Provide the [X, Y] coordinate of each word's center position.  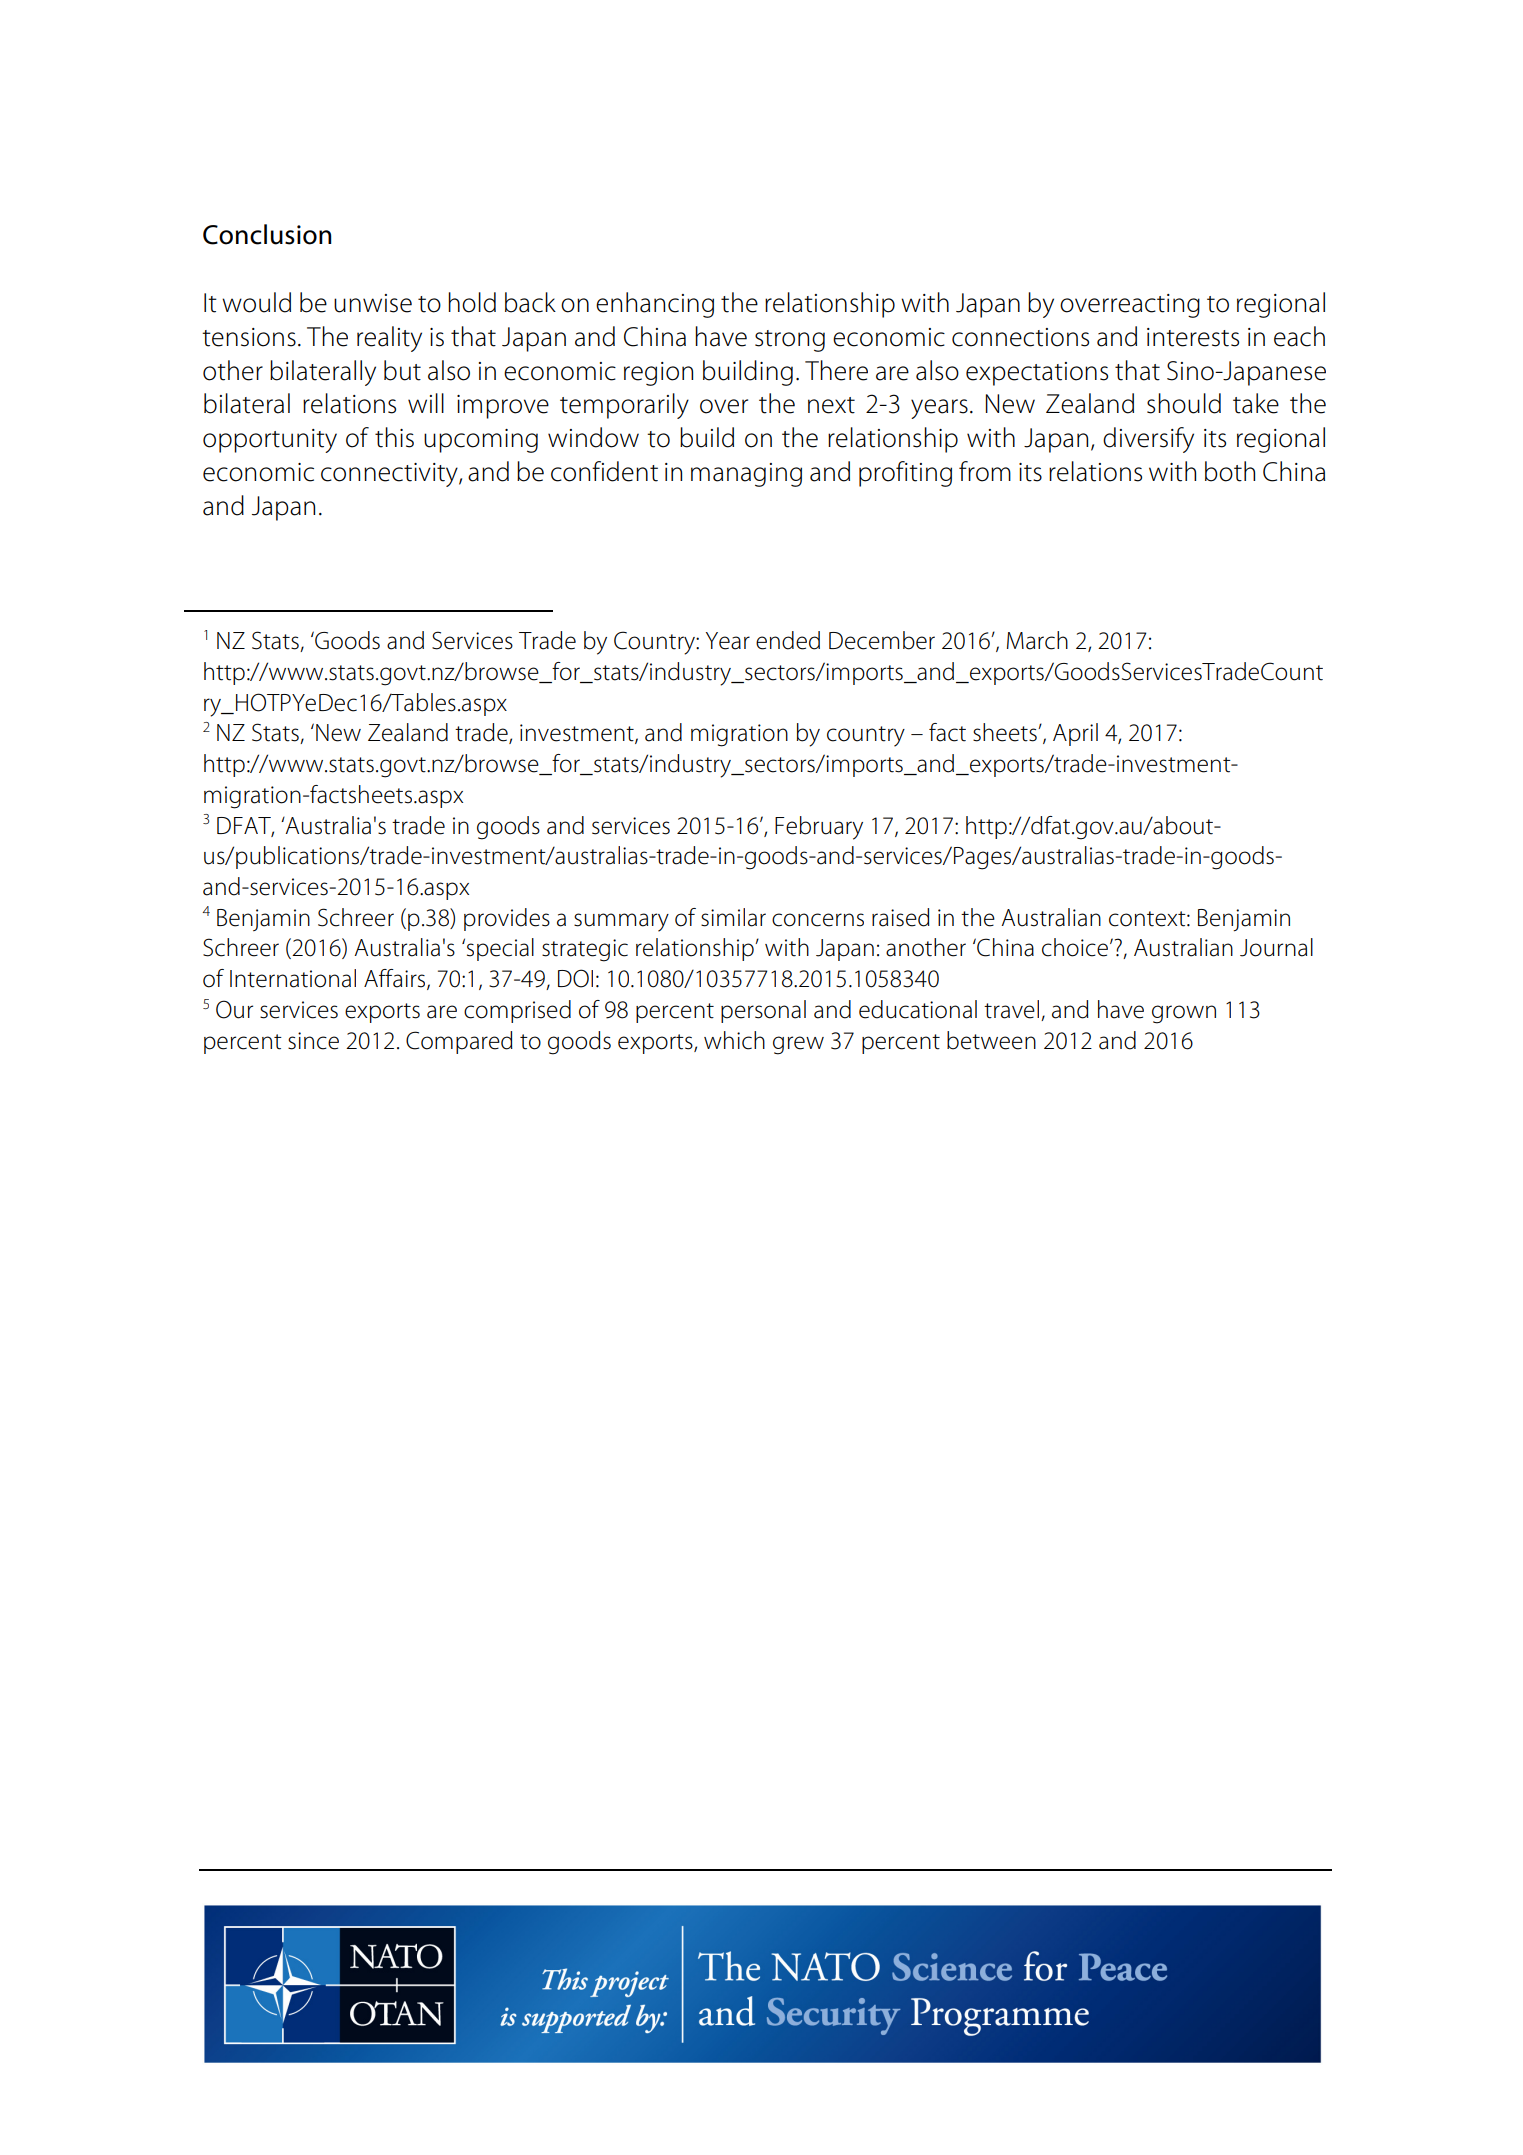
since [313, 1041]
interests [1193, 337]
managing [746, 475]
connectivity [390, 475]
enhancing [655, 305]
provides [507, 919]
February [819, 828]
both [1230, 471]
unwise [373, 303]
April [1075, 734]
